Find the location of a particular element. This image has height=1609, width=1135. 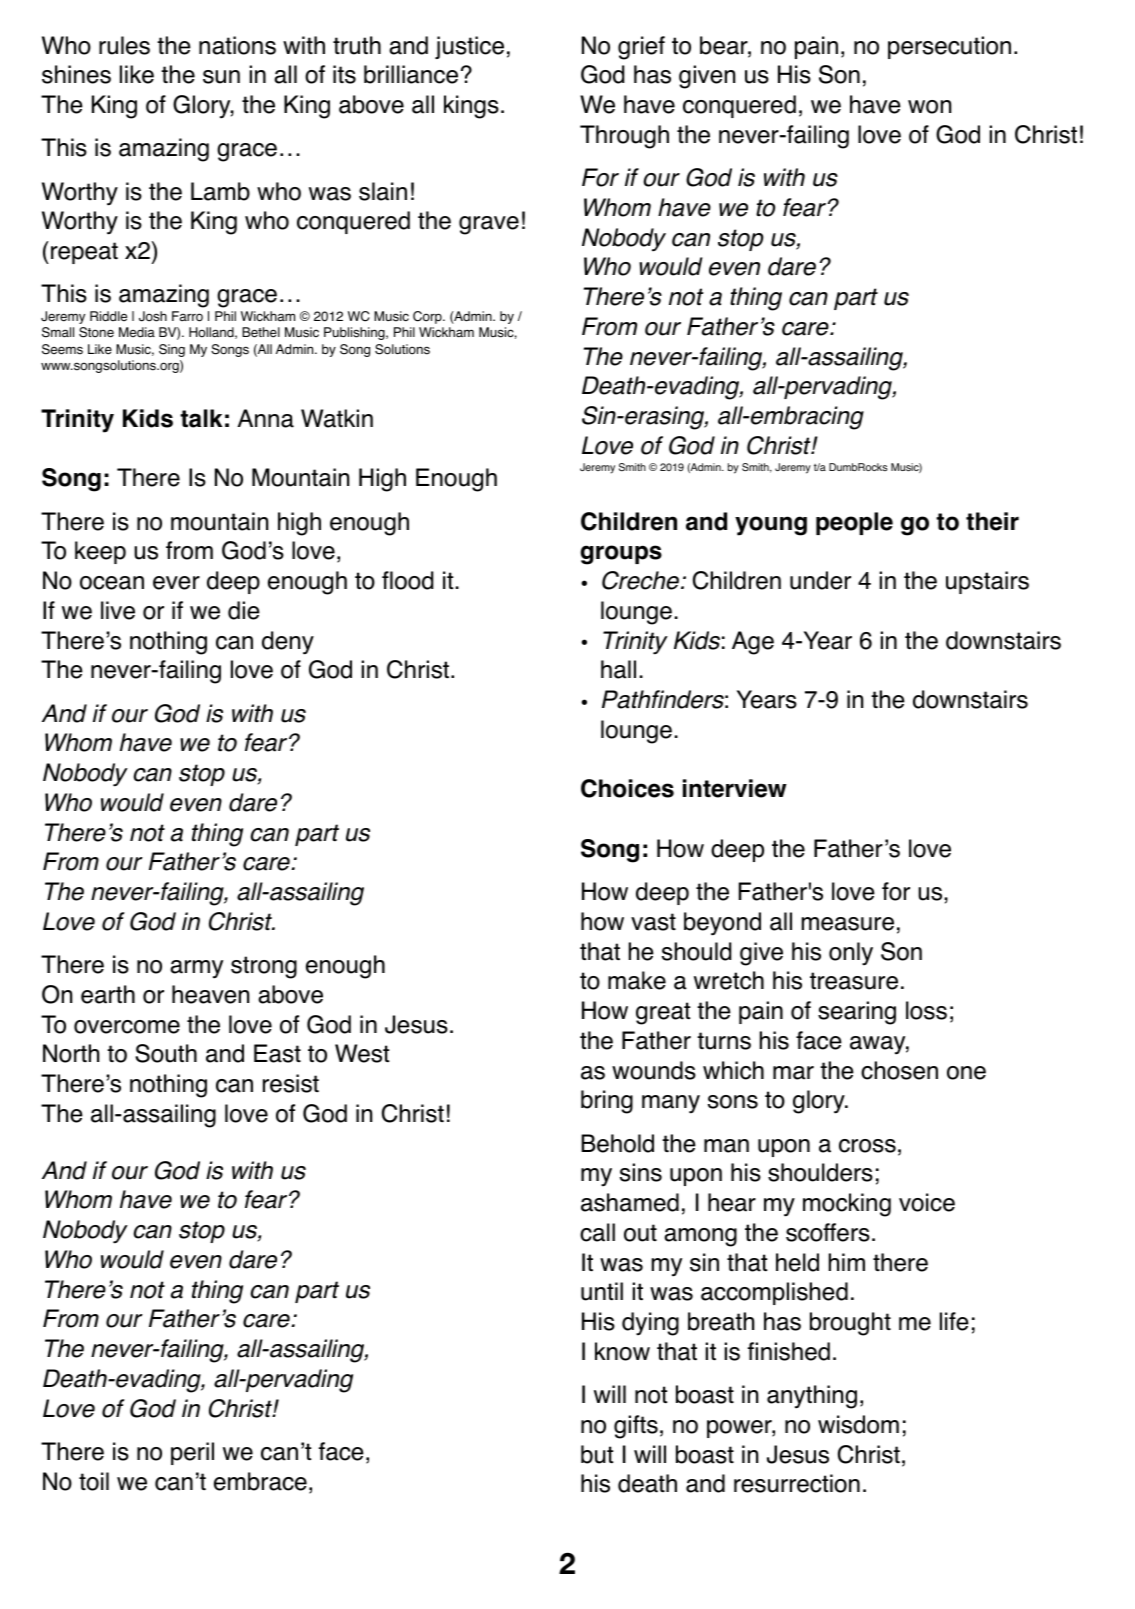

peril is located at coordinates (192, 1453).
